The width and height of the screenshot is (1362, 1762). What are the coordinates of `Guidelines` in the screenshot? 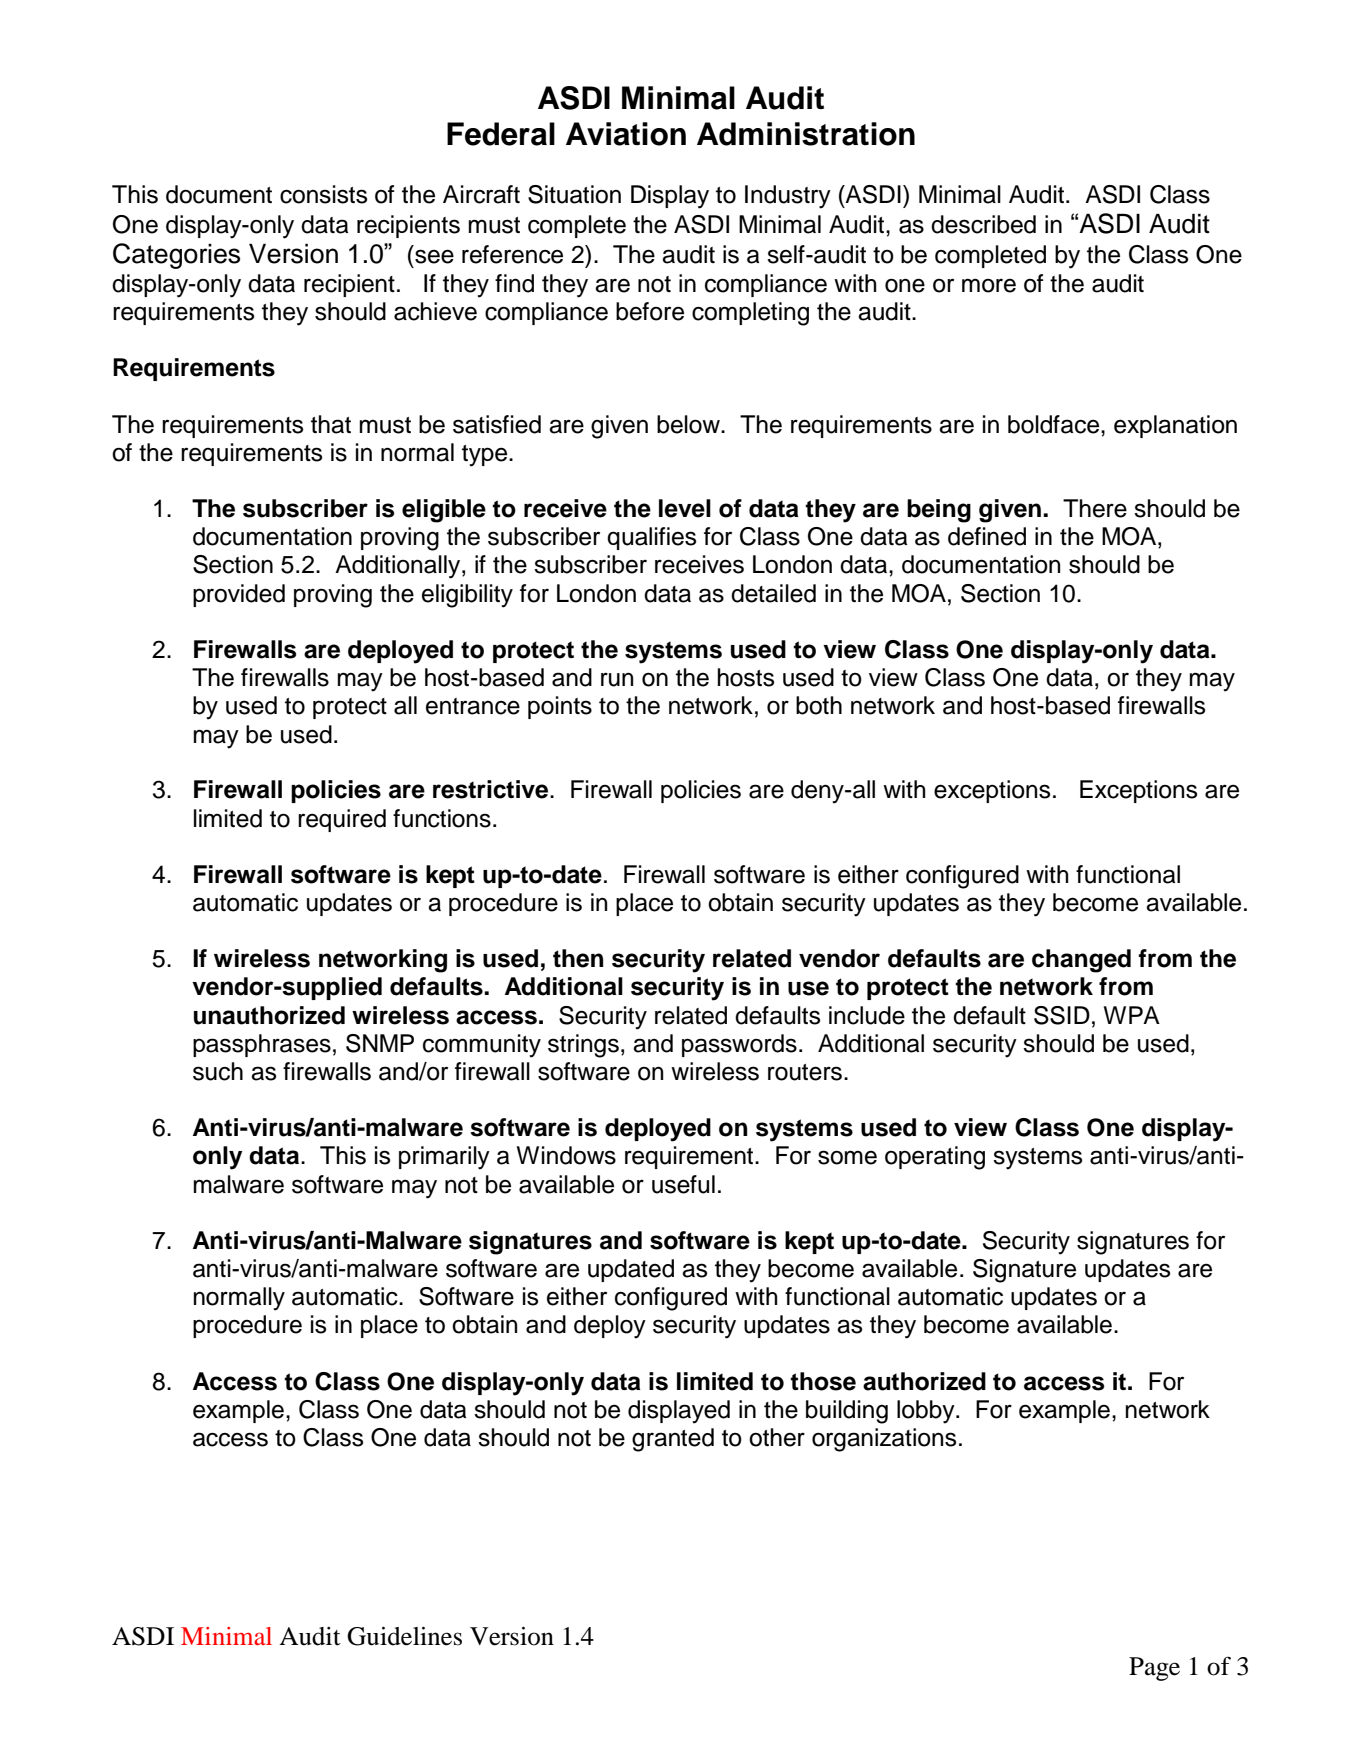 It's located at (404, 1636).
